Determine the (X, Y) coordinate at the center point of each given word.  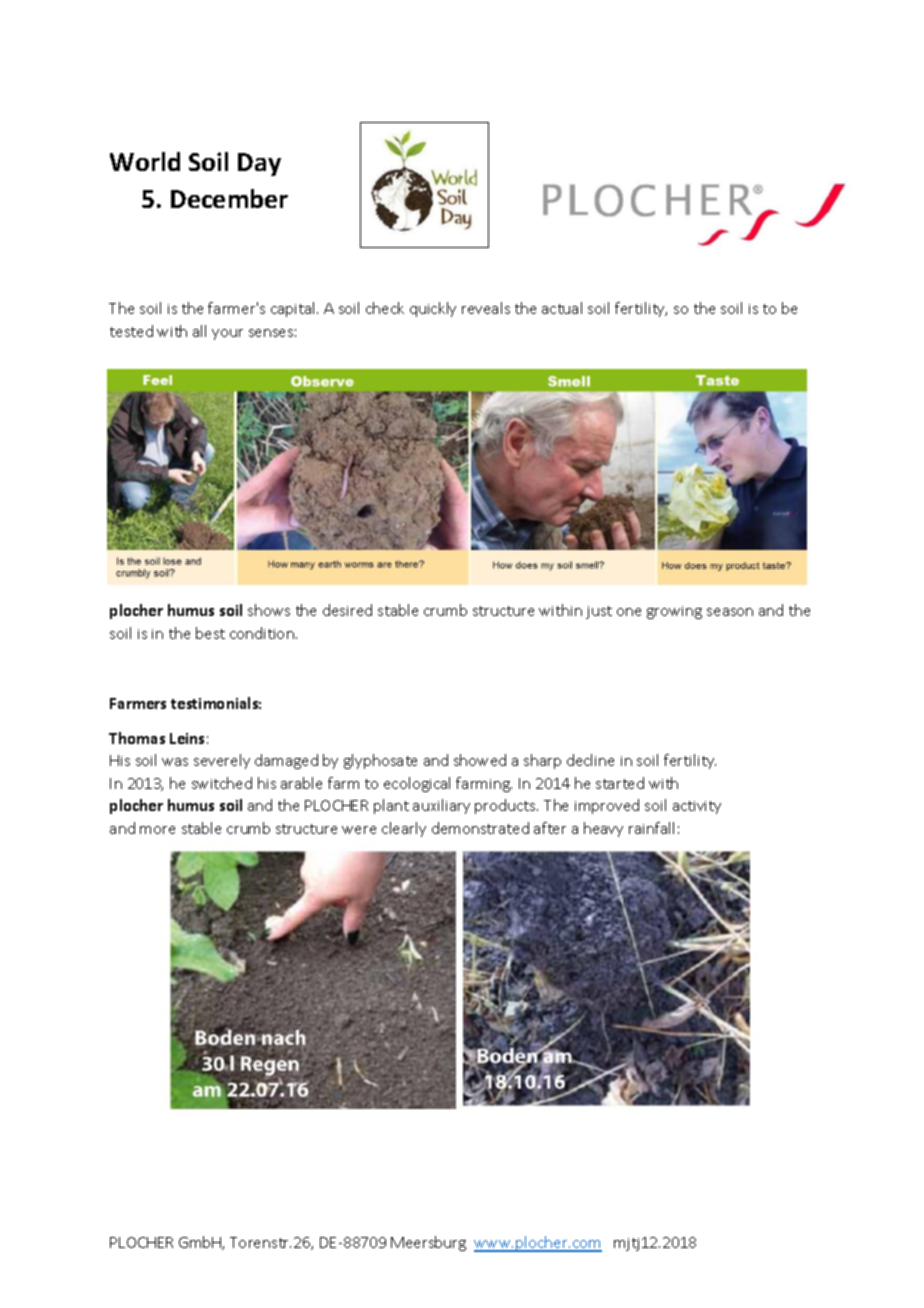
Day (259, 164)
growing (674, 612)
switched (222, 783)
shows (269, 610)
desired (347, 610)
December (229, 198)
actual (562, 308)
